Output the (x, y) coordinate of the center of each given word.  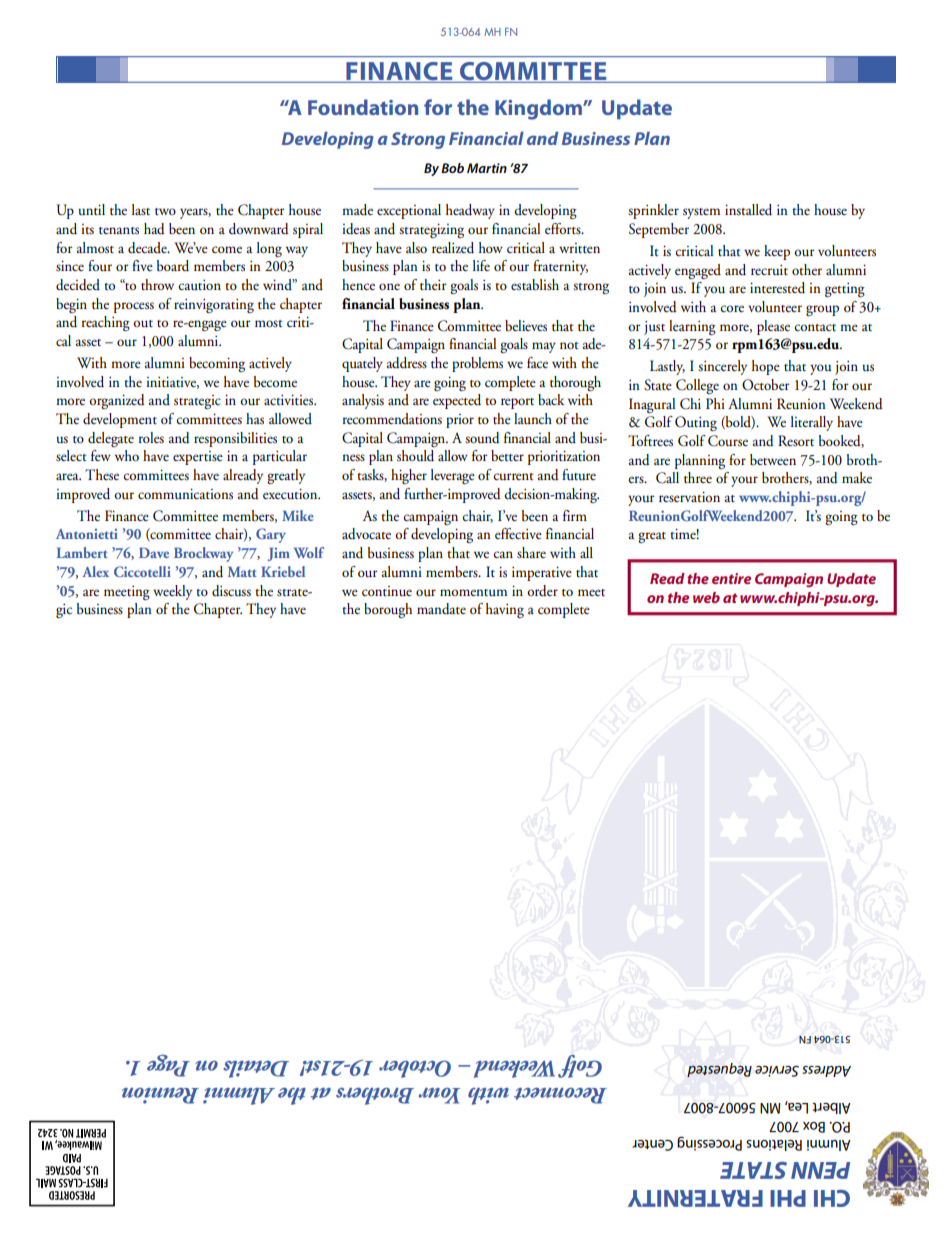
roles (151, 438)
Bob (452, 168)
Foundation (363, 107)
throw (157, 285)
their (433, 284)
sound (482, 438)
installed (748, 210)
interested (777, 288)
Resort (796, 441)
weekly (172, 592)
